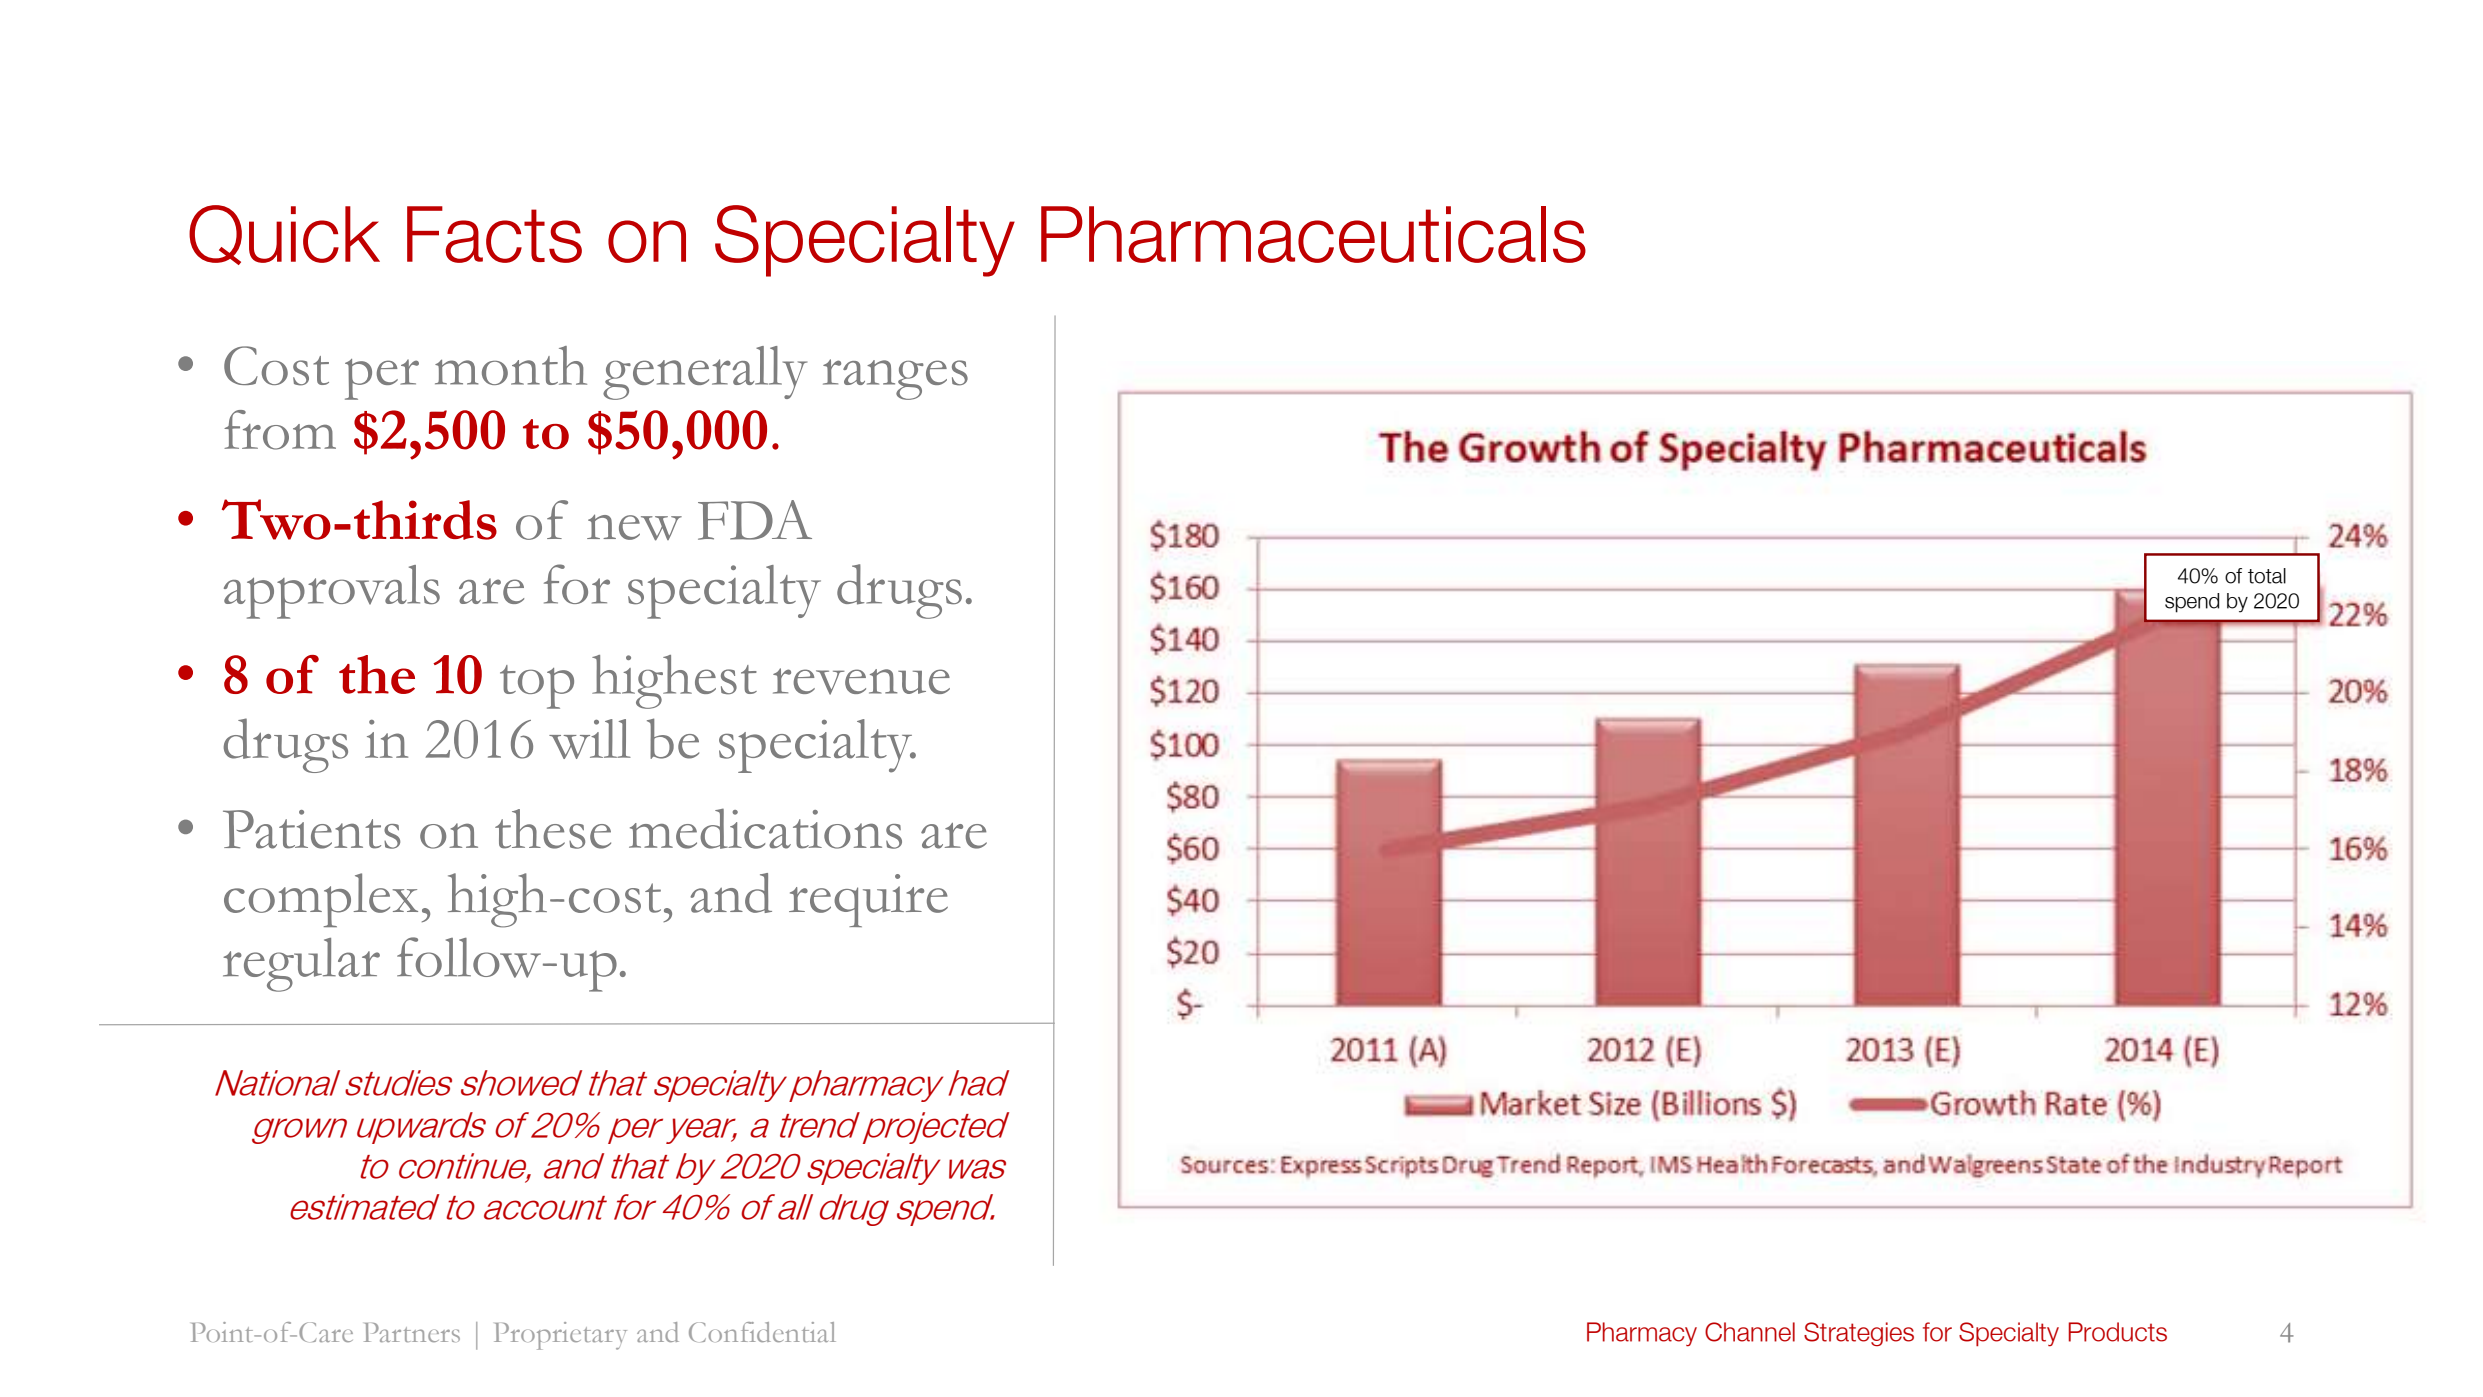 This screenshot has height=1397, width=2483. What do you see at coordinates (494, 234) in the screenshot?
I see `Facts` at bounding box center [494, 234].
